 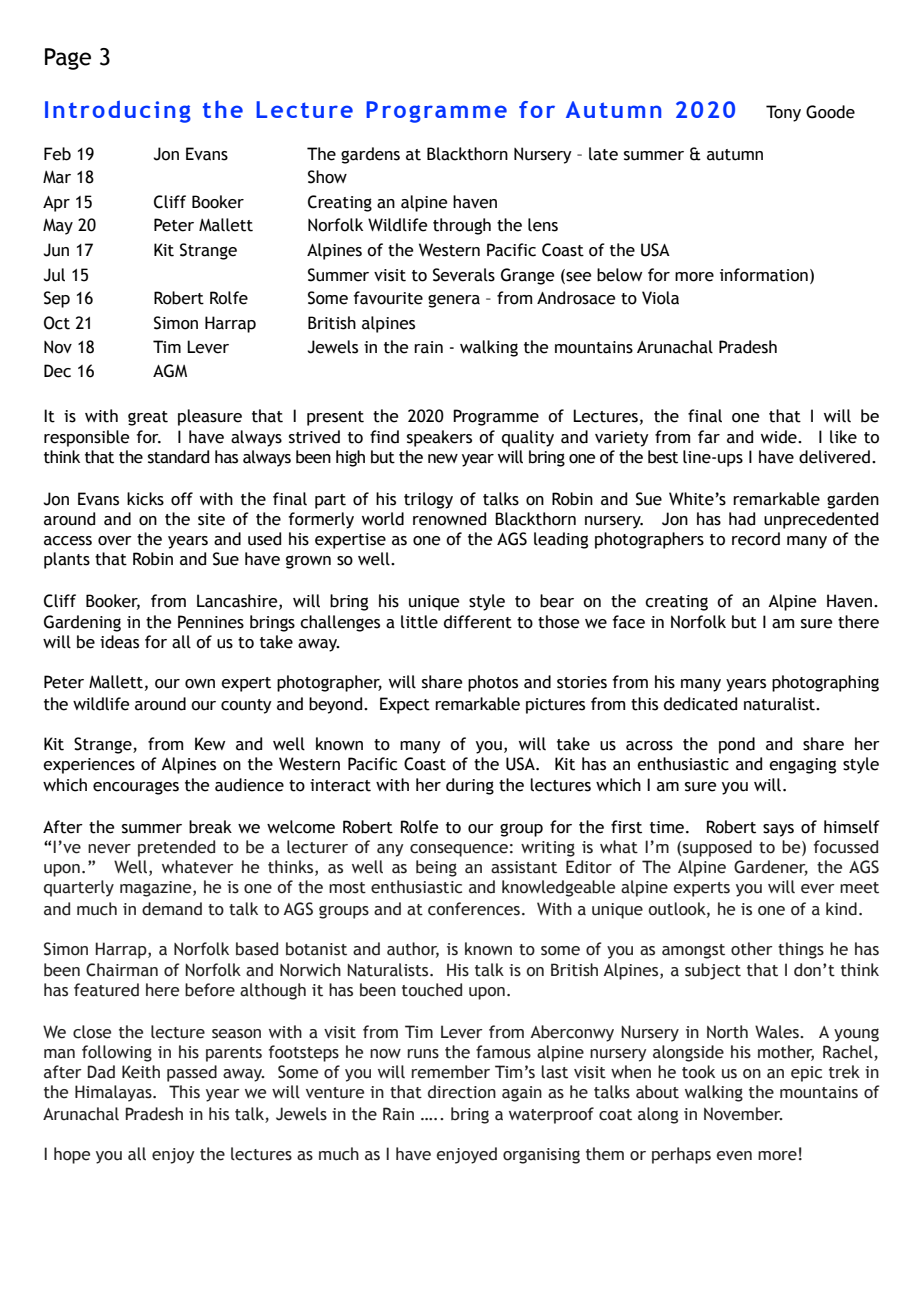 I want to click on November, so click(x=743, y=1114).
